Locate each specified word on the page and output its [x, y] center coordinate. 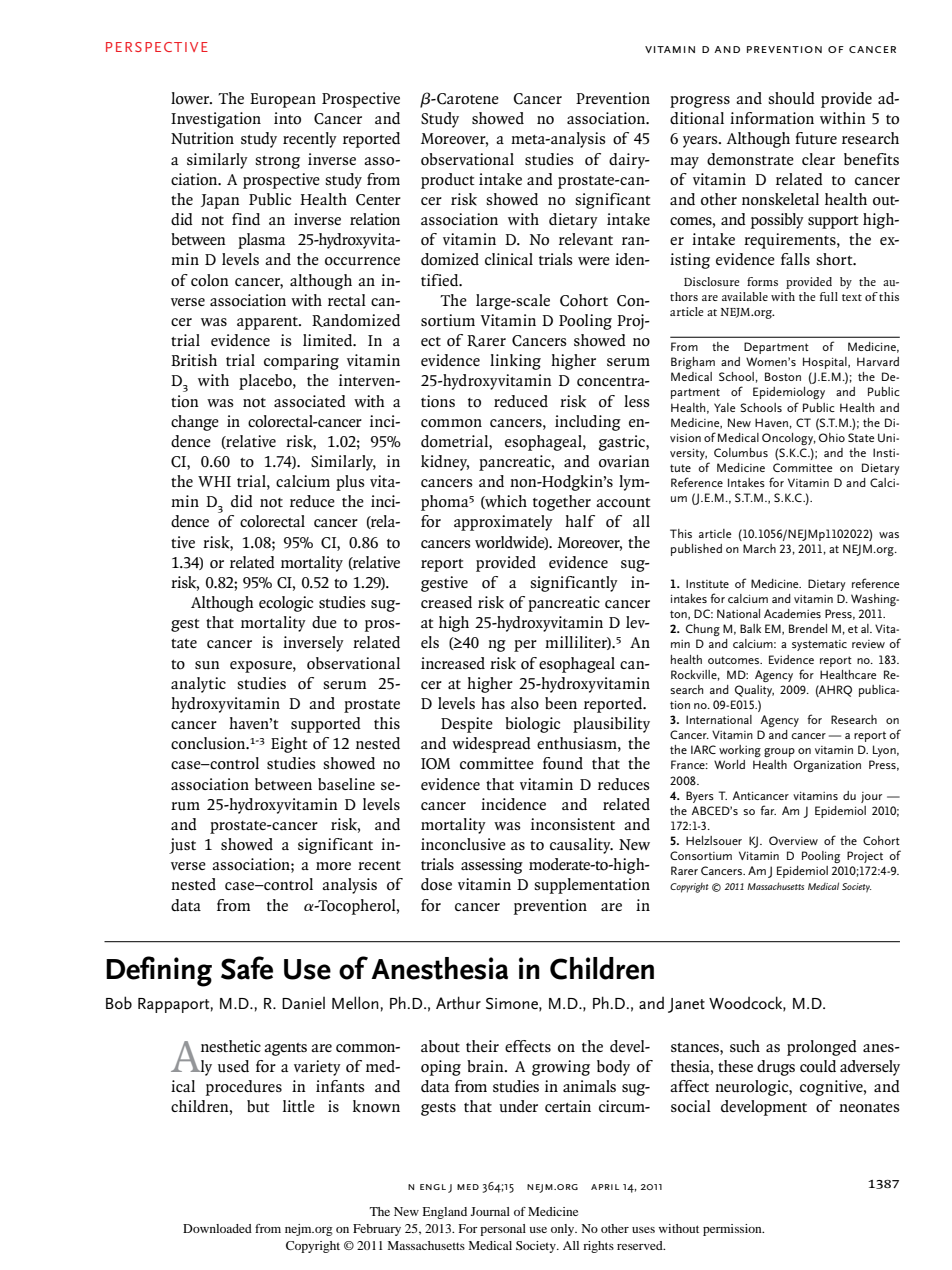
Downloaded [217, 1228]
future [816, 138]
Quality [754, 691]
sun [207, 665]
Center [378, 200]
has [493, 703]
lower [191, 98]
